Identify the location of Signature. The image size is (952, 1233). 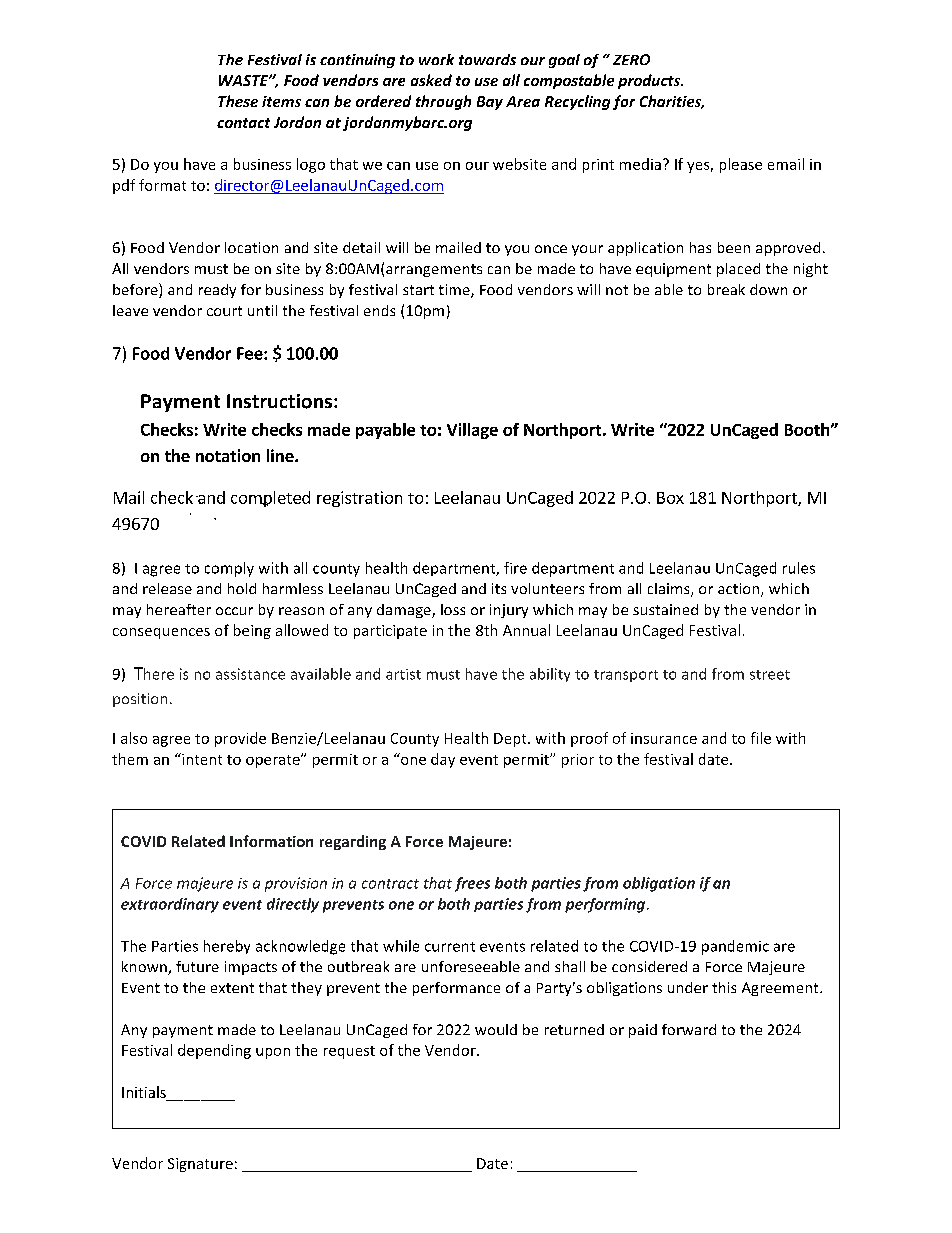
(200, 1165).
